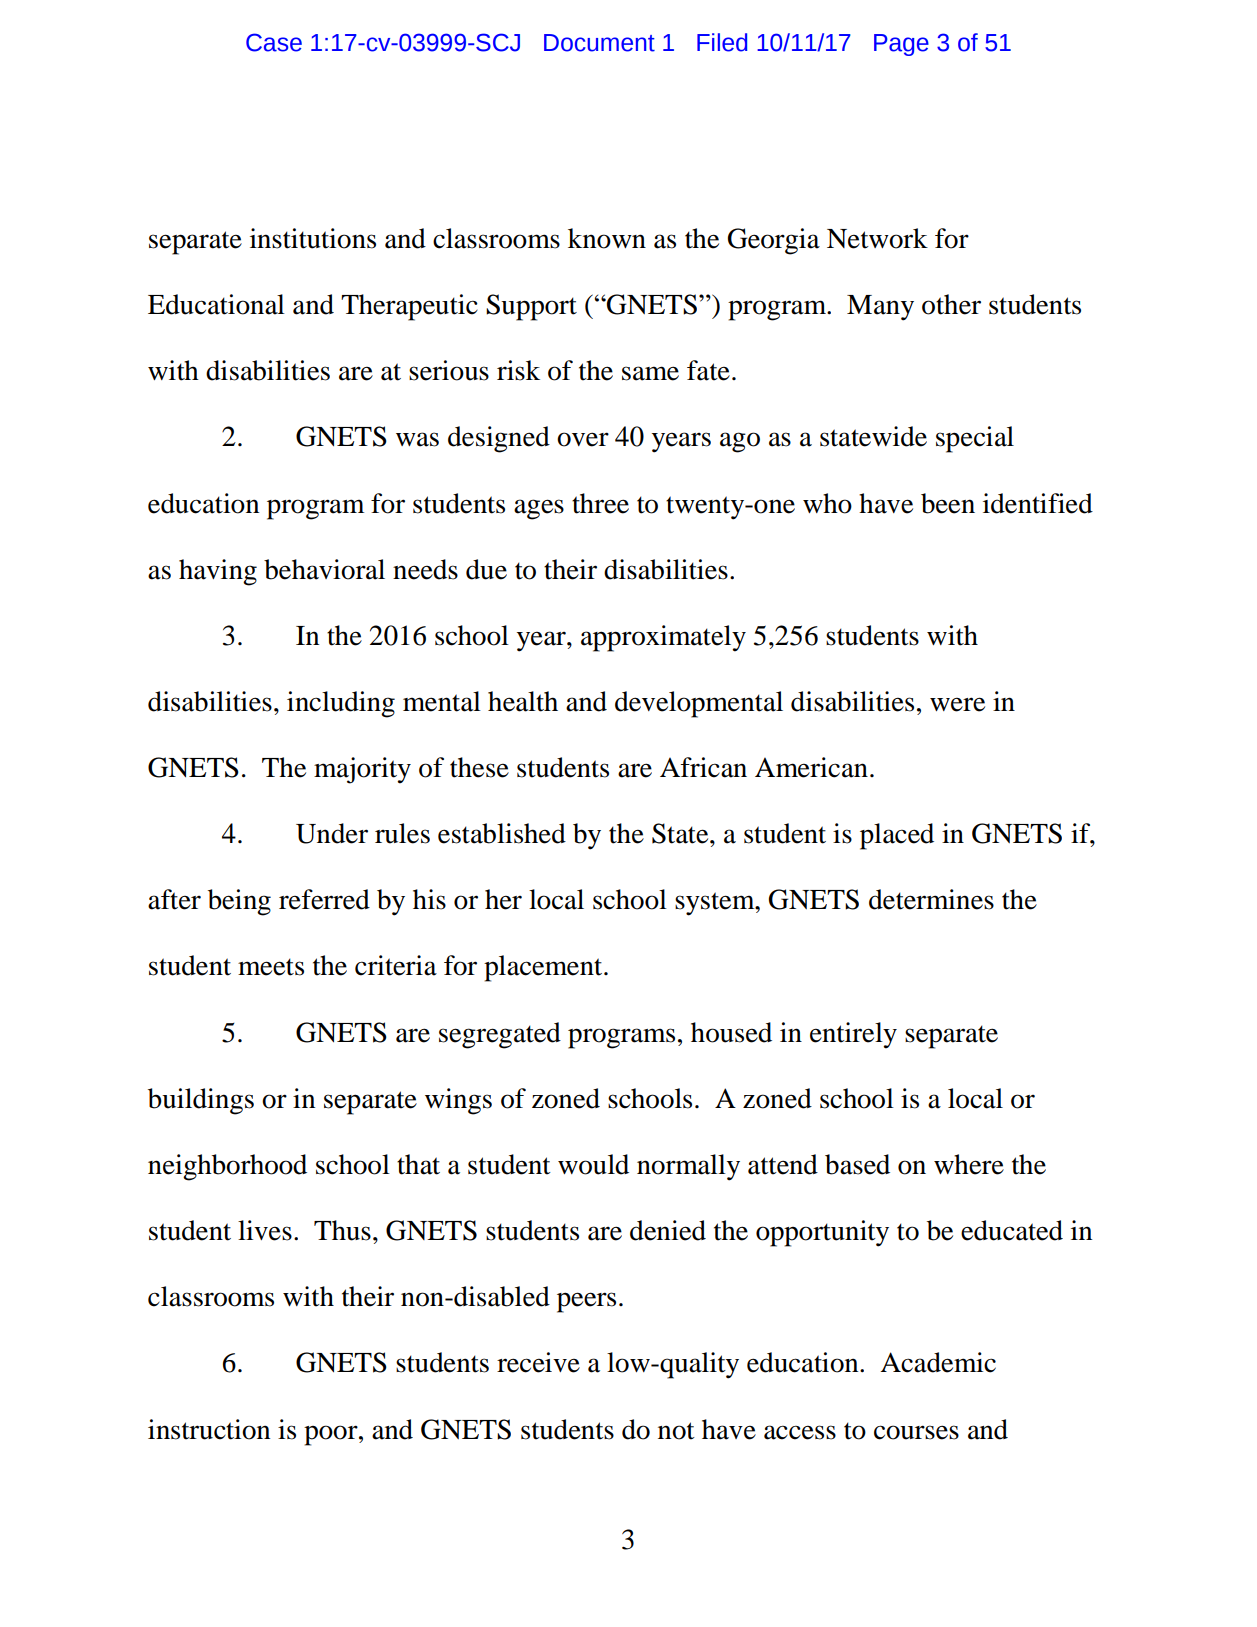 The image size is (1257, 1627). I want to click on health, so click(523, 701).
